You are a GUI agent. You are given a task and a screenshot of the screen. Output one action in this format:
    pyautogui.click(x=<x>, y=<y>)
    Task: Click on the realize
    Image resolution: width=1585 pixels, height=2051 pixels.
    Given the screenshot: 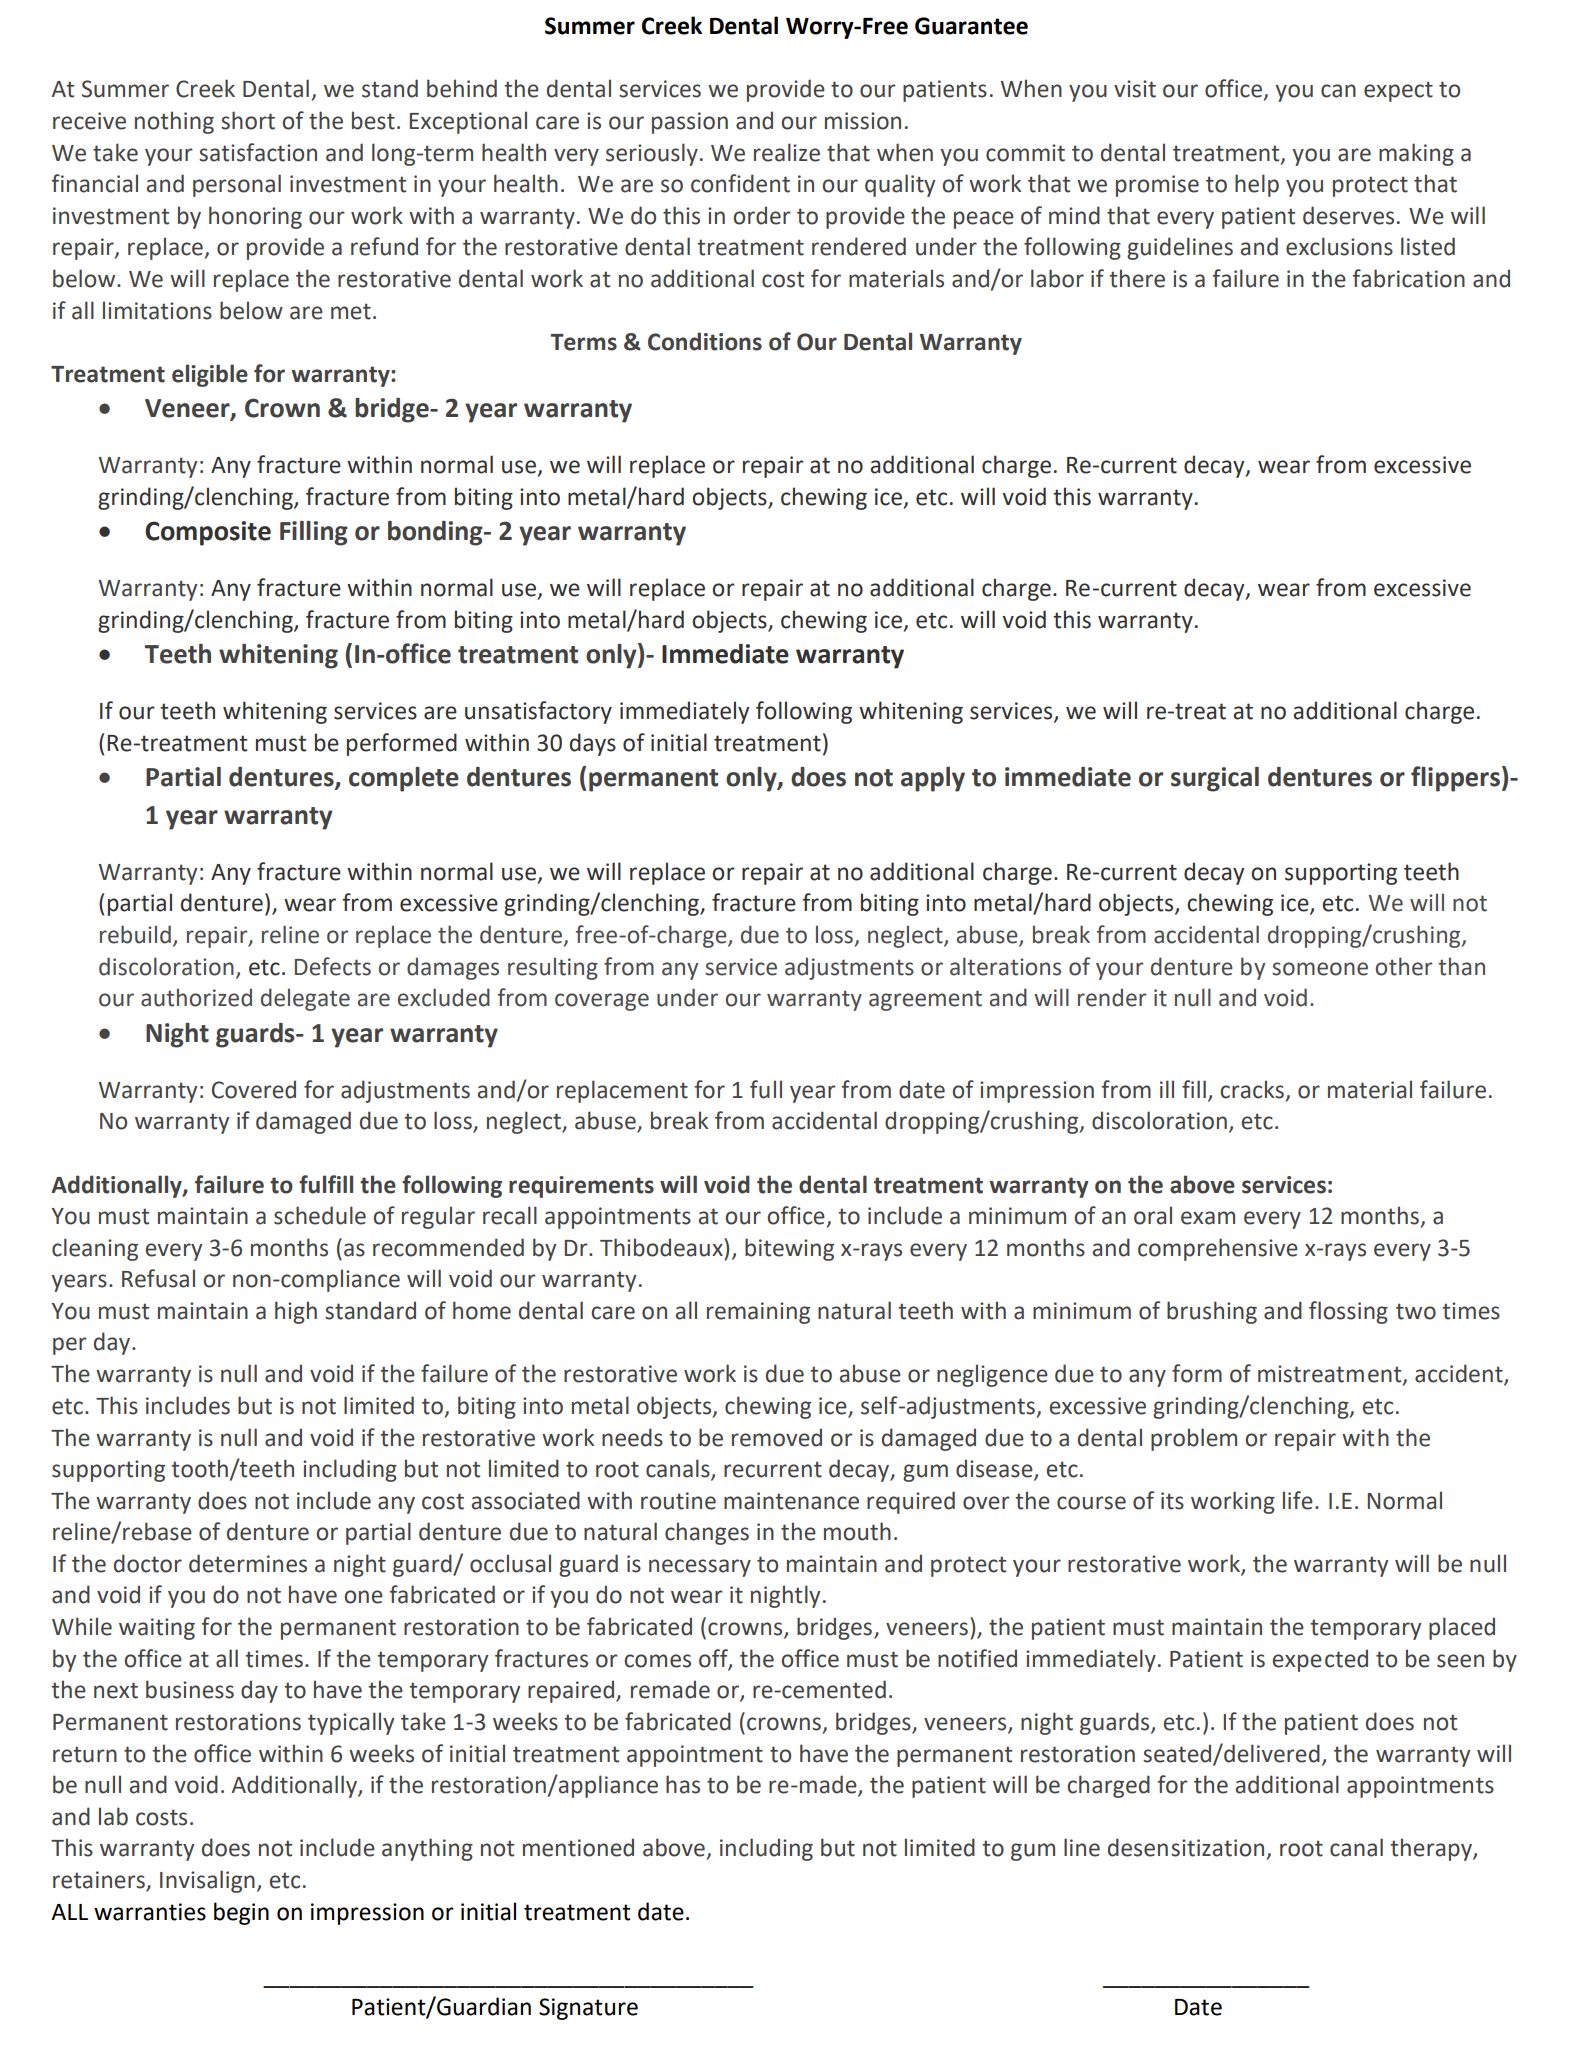 What is the action you would take?
    pyautogui.click(x=787, y=152)
